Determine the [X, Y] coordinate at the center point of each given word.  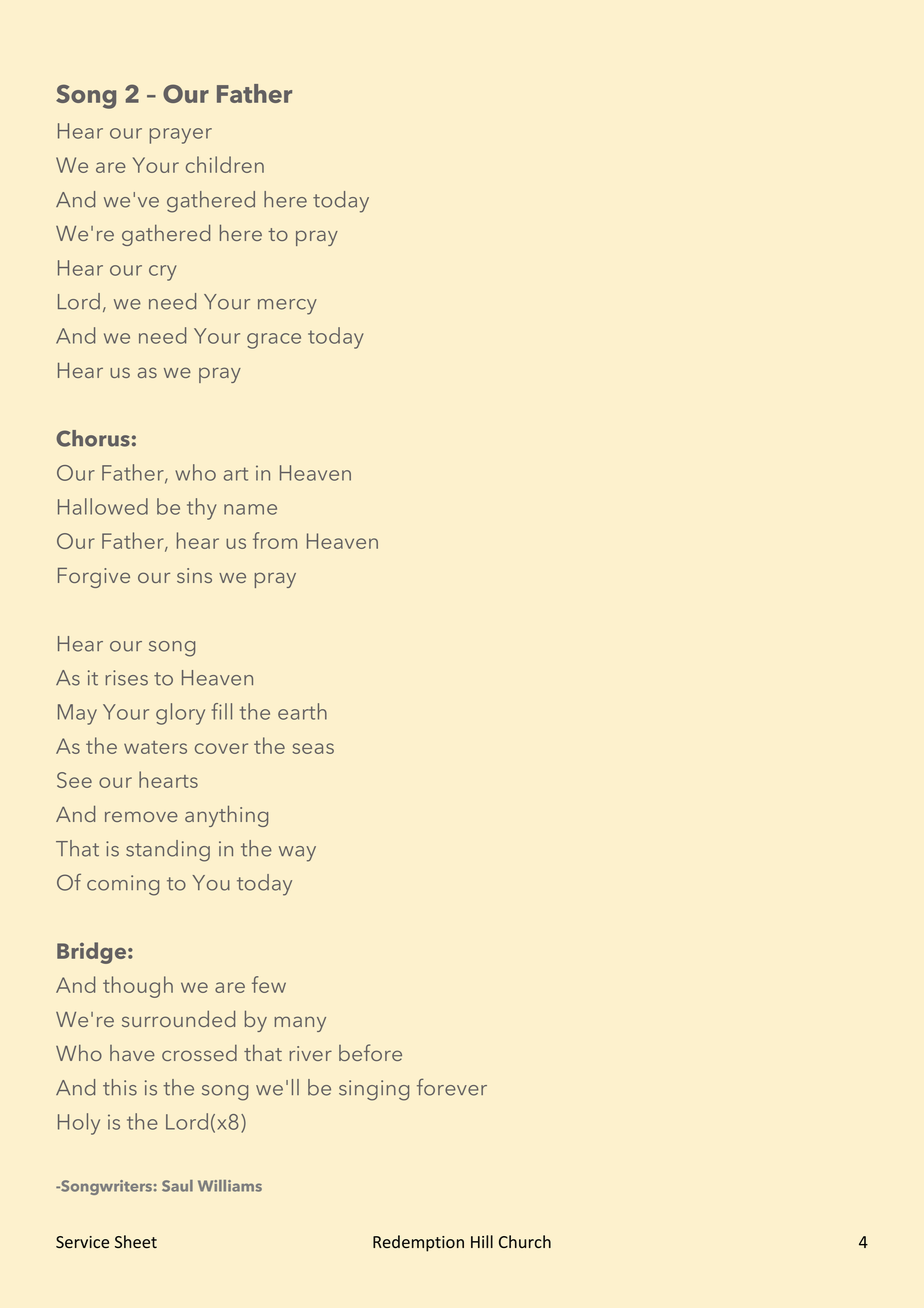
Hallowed [103, 506]
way [297, 854]
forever [452, 1087]
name [250, 509]
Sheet [136, 1242]
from [275, 540]
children [225, 164]
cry [163, 273]
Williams [230, 1186]
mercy [287, 307]
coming [123, 885]
